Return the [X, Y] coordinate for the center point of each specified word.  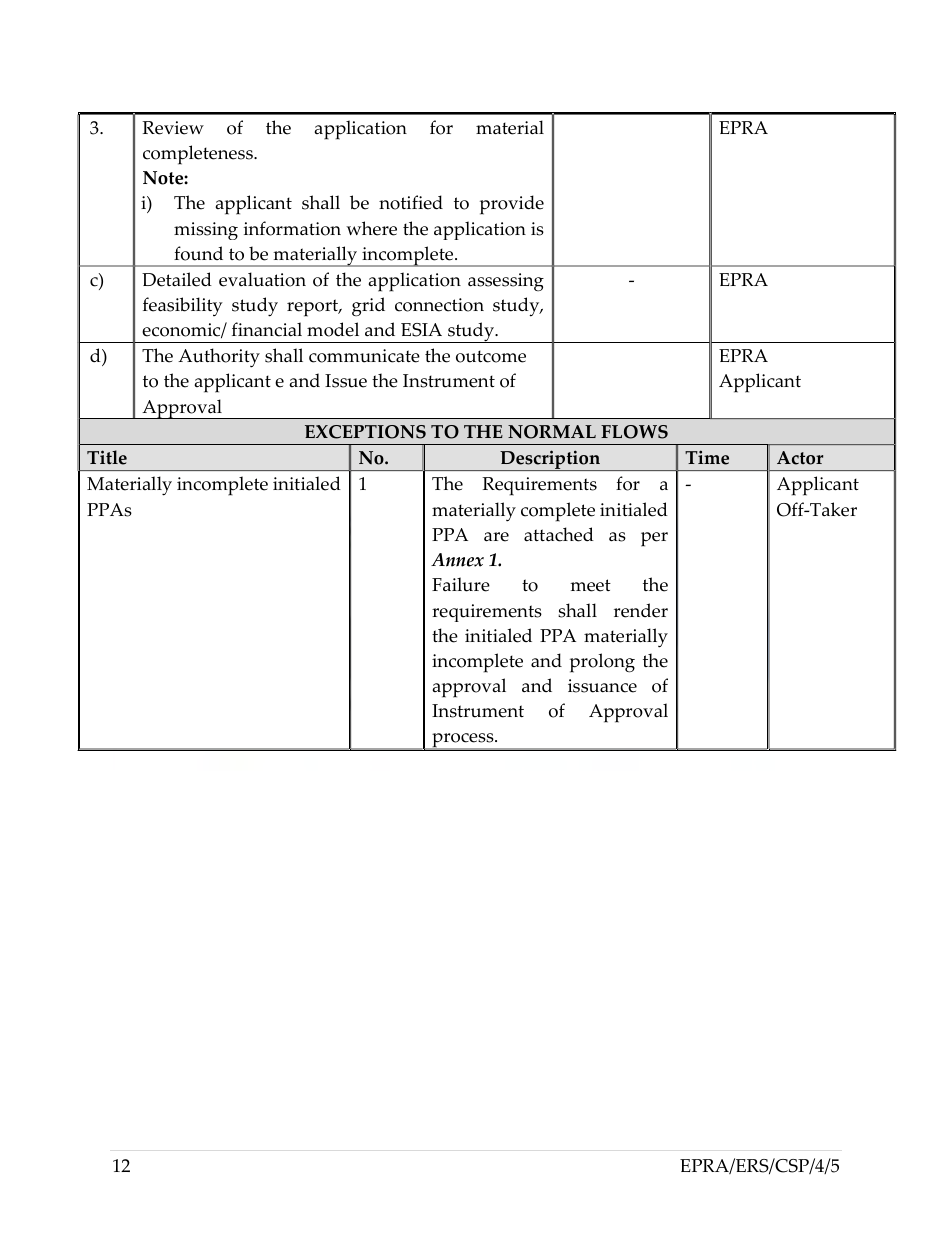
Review [173, 128]
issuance [602, 686]
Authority [219, 358]
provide [512, 205]
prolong [602, 663]
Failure [461, 584]
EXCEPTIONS [365, 432]
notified [411, 202]
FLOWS [634, 432]
